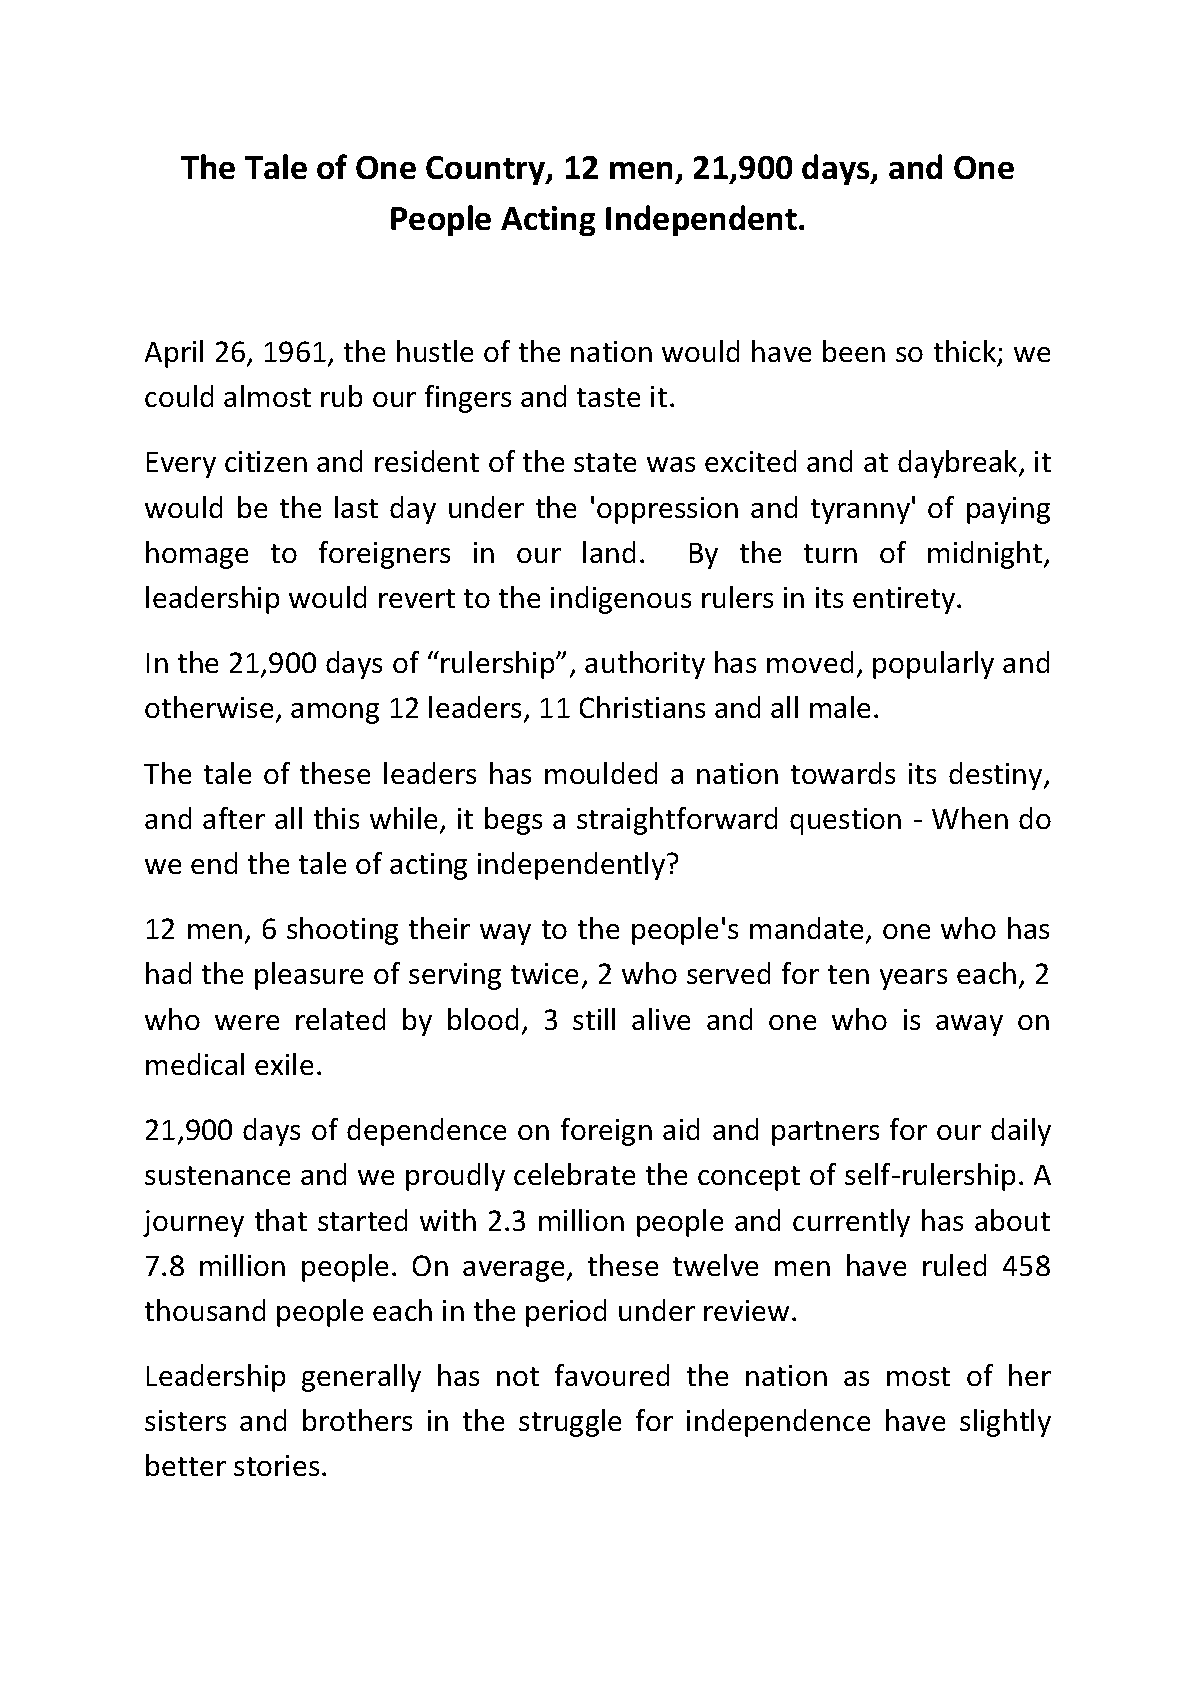 This document has height=1693, width=1197. What do you see at coordinates (544, 973) in the document?
I see `twice` at bounding box center [544, 973].
